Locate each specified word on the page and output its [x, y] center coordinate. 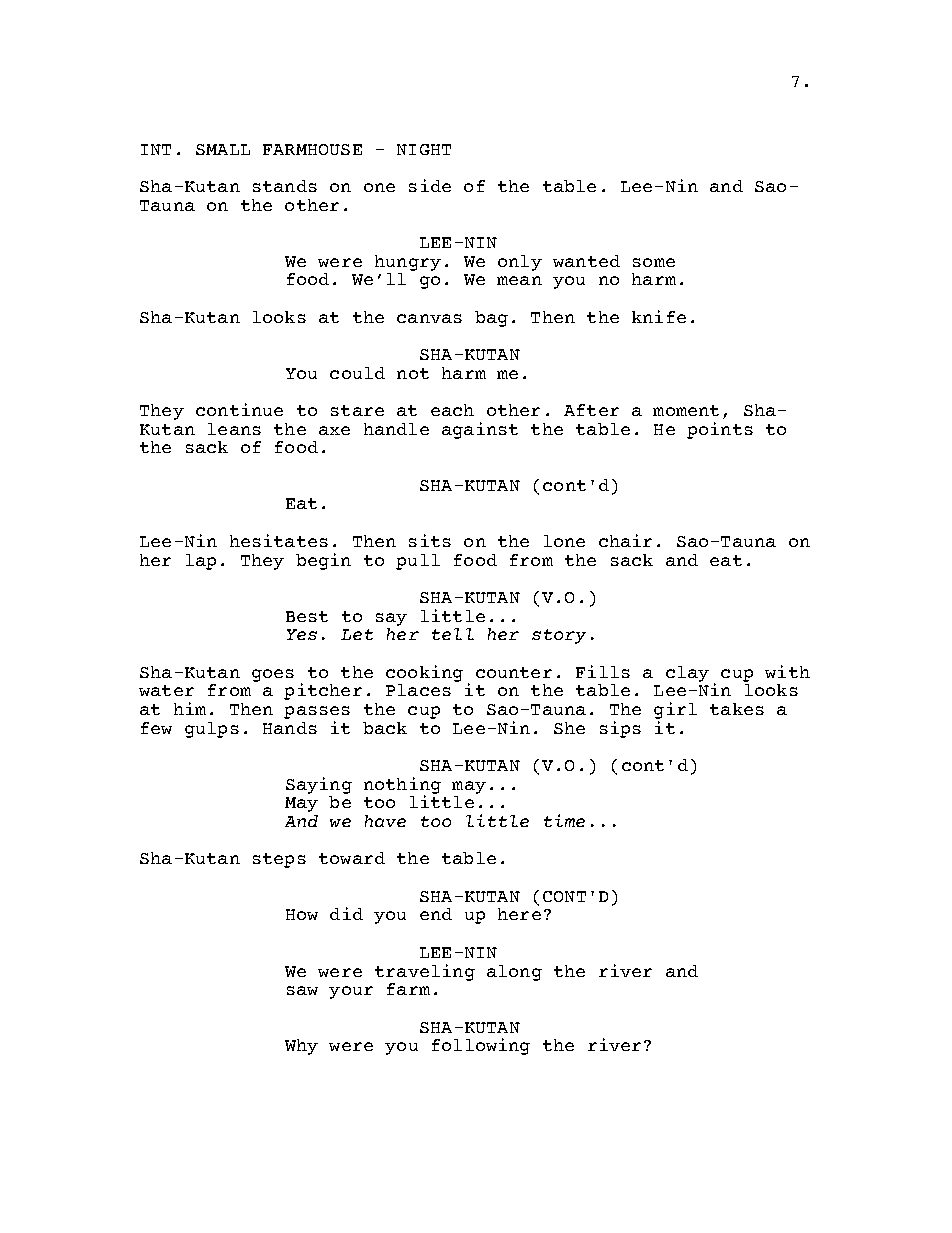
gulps [212, 730]
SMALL [223, 149]
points [720, 430]
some [654, 262]
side [430, 185]
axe [334, 430]
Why [301, 1047]
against [480, 430]
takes [737, 709]
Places [418, 690]
